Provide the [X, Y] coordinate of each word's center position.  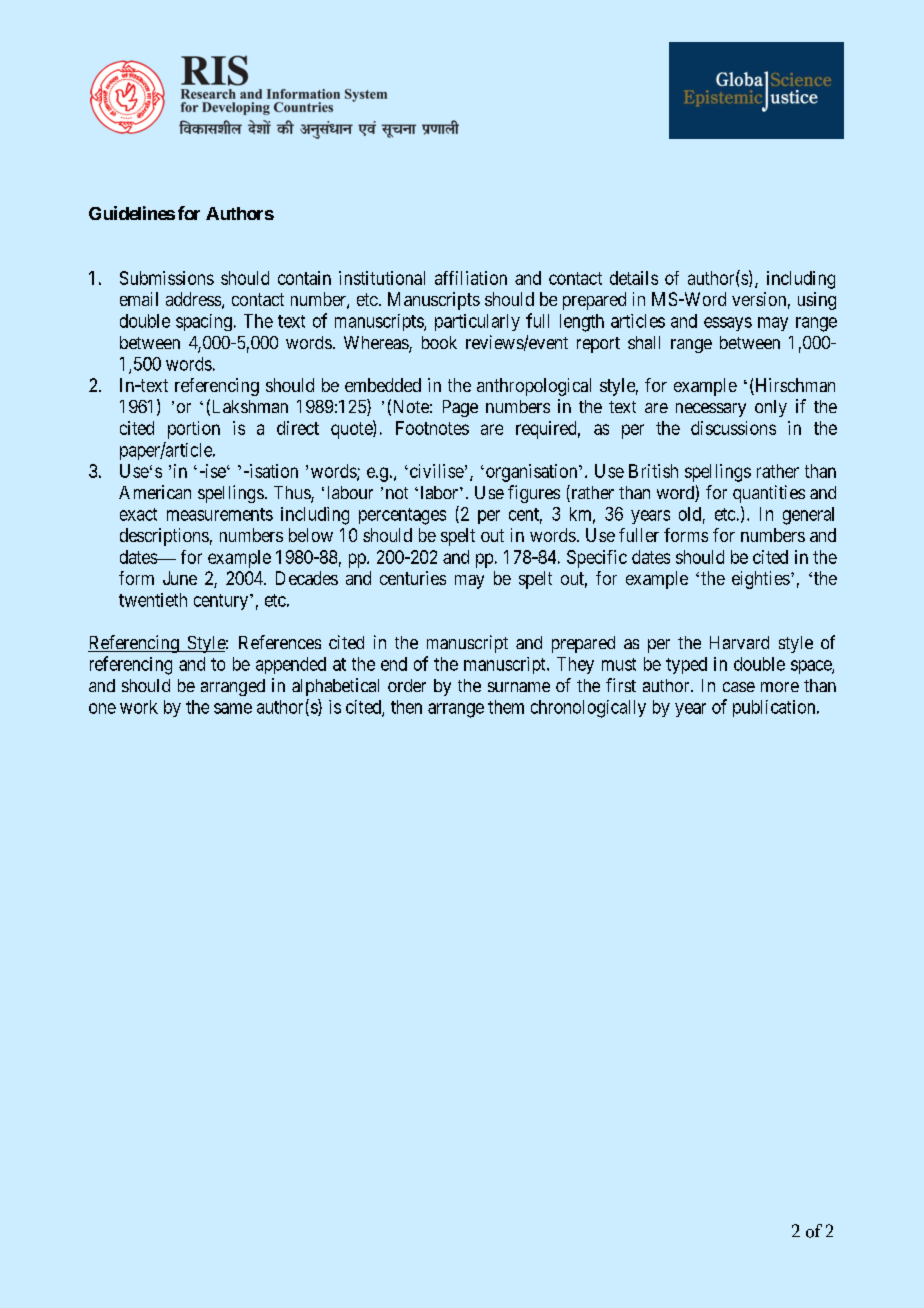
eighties [761, 580]
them [506, 707]
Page [460, 408]
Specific [597, 559]
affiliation [471, 278]
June [180, 578]
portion [194, 430]
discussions [733, 428]
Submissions [167, 278]
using [817, 301]
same [233, 708]
